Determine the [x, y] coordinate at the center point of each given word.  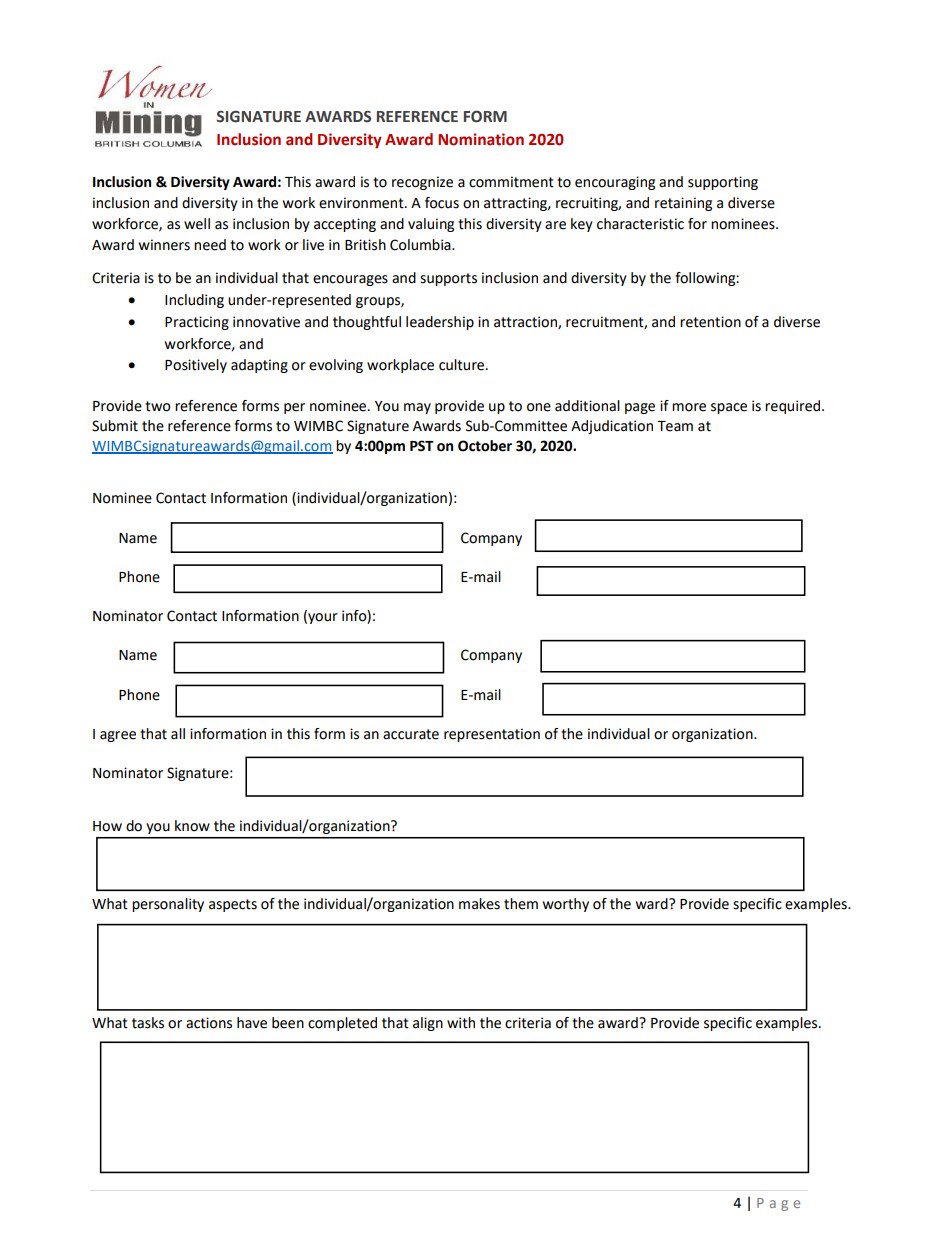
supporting [723, 183]
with [461, 1023]
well [197, 224]
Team [675, 426]
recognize [422, 183]
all [178, 734]
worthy [566, 905]
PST [422, 446]
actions [209, 1023]
